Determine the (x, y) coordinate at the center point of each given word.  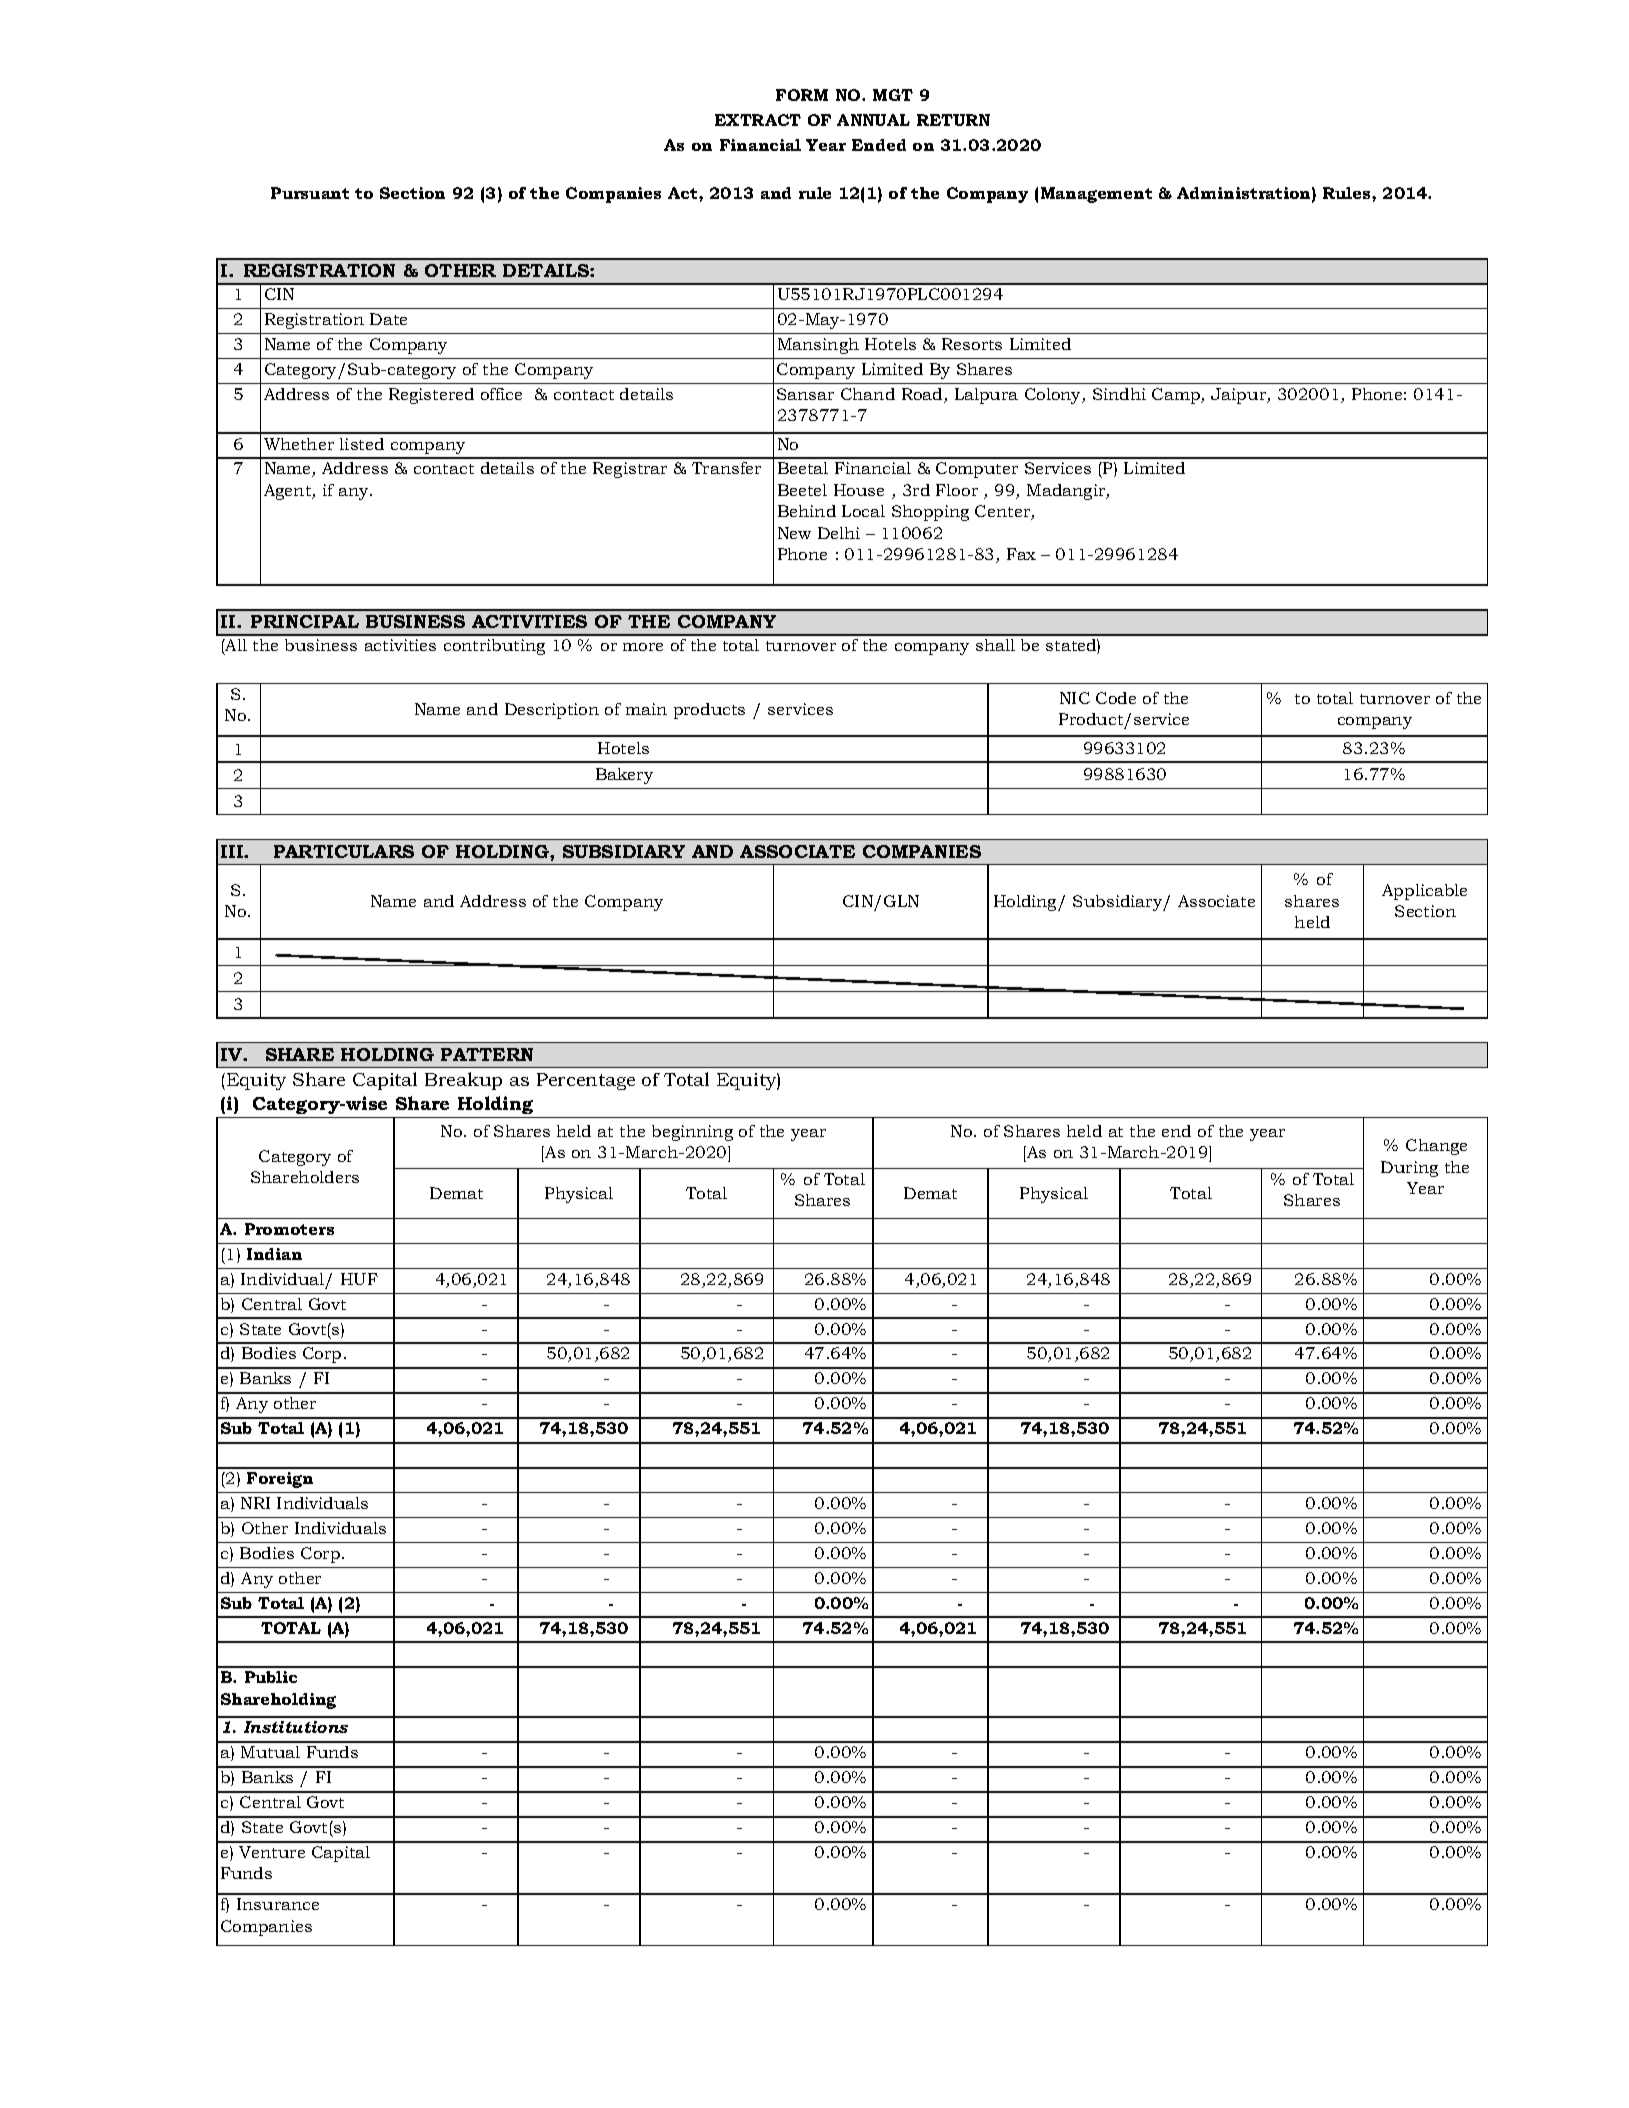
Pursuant (310, 193)
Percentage (586, 1081)
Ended (879, 145)
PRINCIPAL (305, 621)
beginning (692, 1133)
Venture (272, 1852)
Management (1096, 195)
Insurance (278, 1904)
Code (1116, 698)
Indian (274, 1254)
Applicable (1424, 892)
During (1409, 1169)
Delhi (839, 533)
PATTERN (487, 1054)
